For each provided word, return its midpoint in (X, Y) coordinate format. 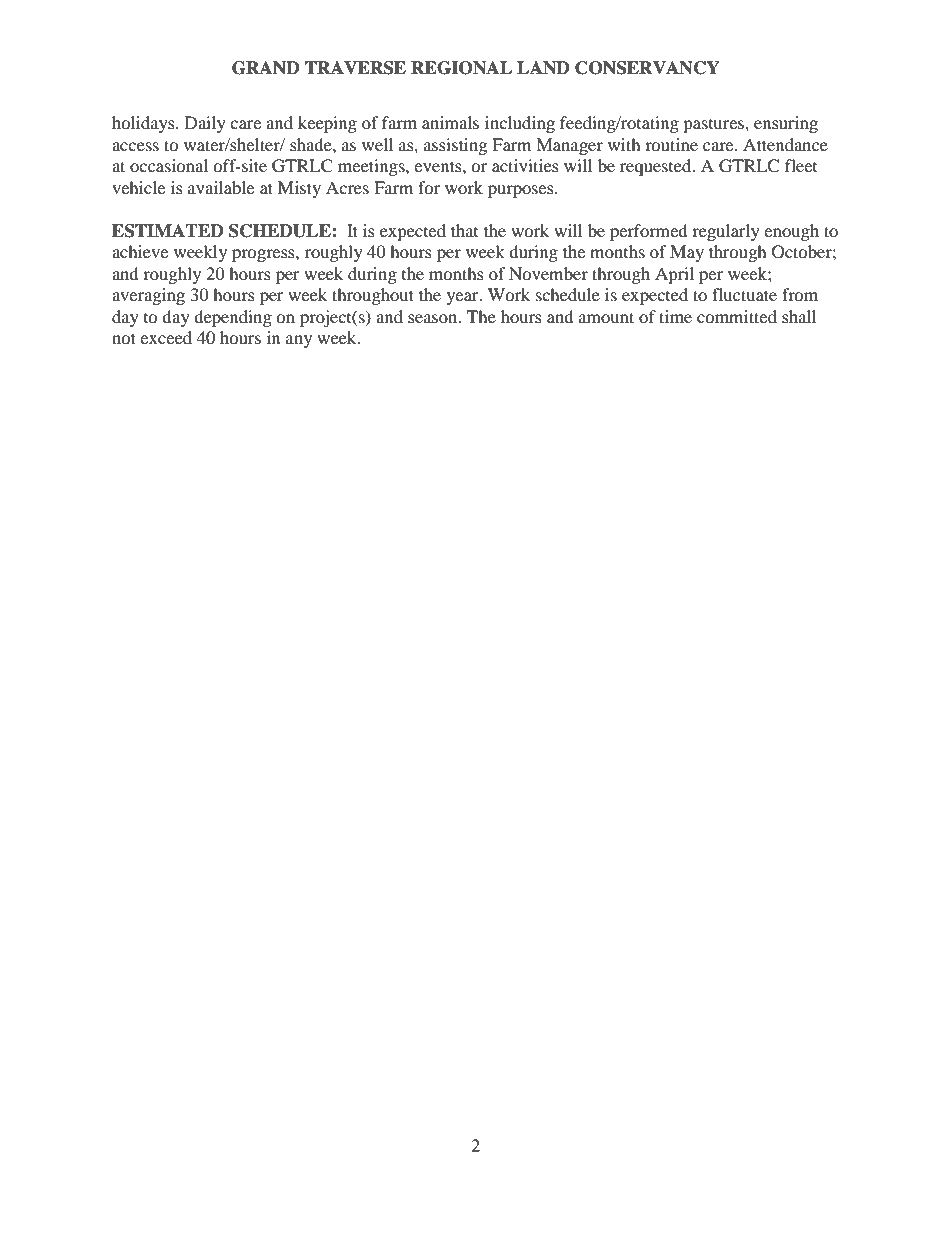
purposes (522, 191)
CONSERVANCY (647, 68)
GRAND (266, 68)
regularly (726, 232)
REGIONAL (461, 68)
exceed (166, 337)
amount (606, 317)
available (221, 187)
